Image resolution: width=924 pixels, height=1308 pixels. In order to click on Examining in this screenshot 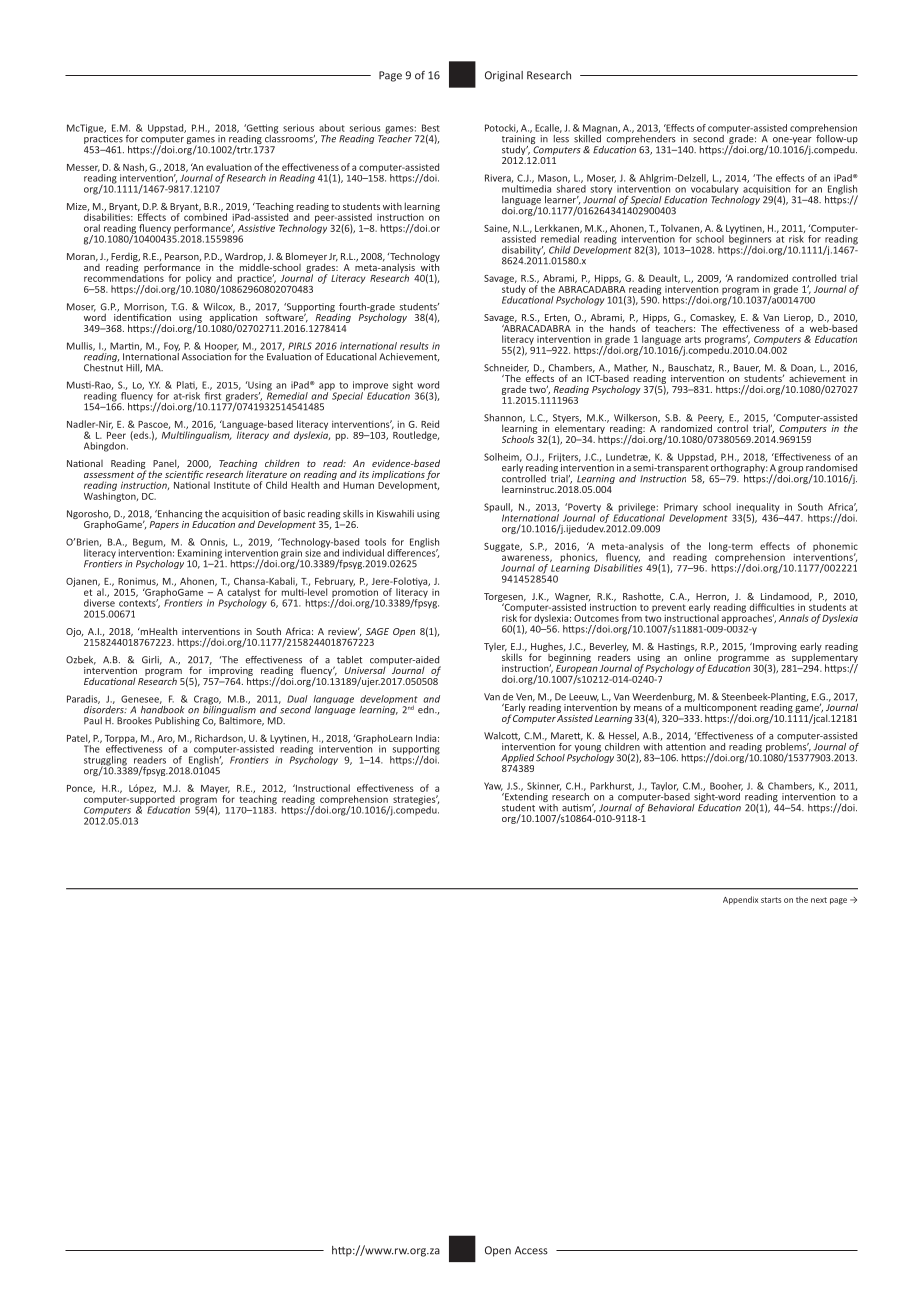, I will do `click(200, 555)`.
